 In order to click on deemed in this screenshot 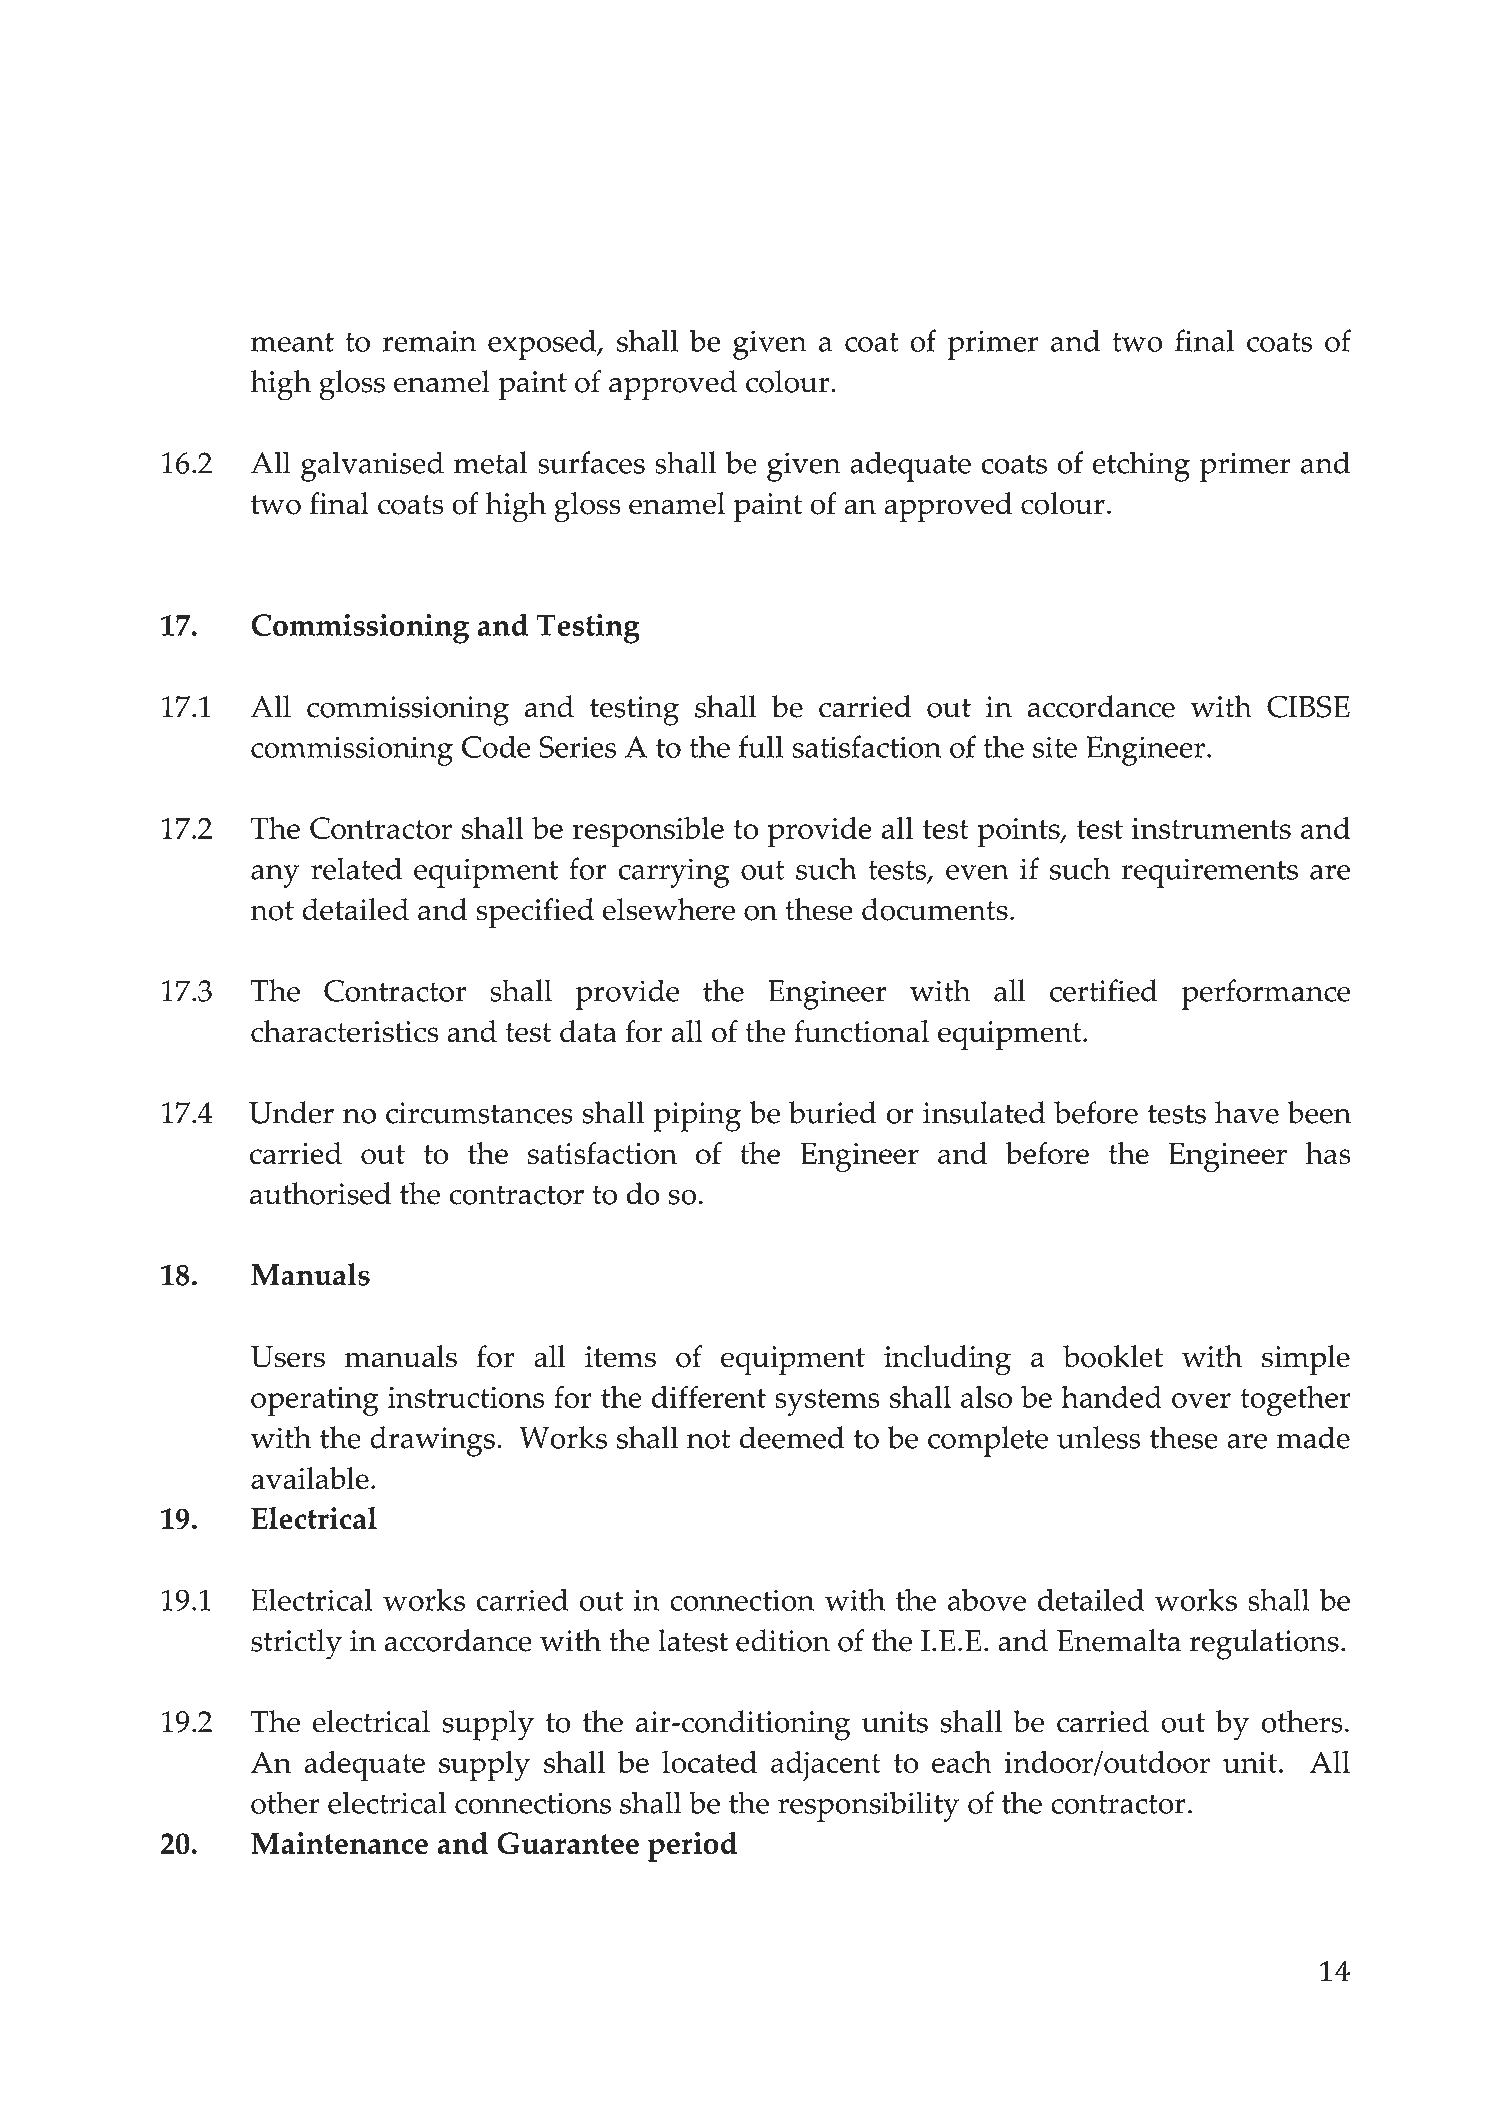, I will do `click(792, 1437)`.
